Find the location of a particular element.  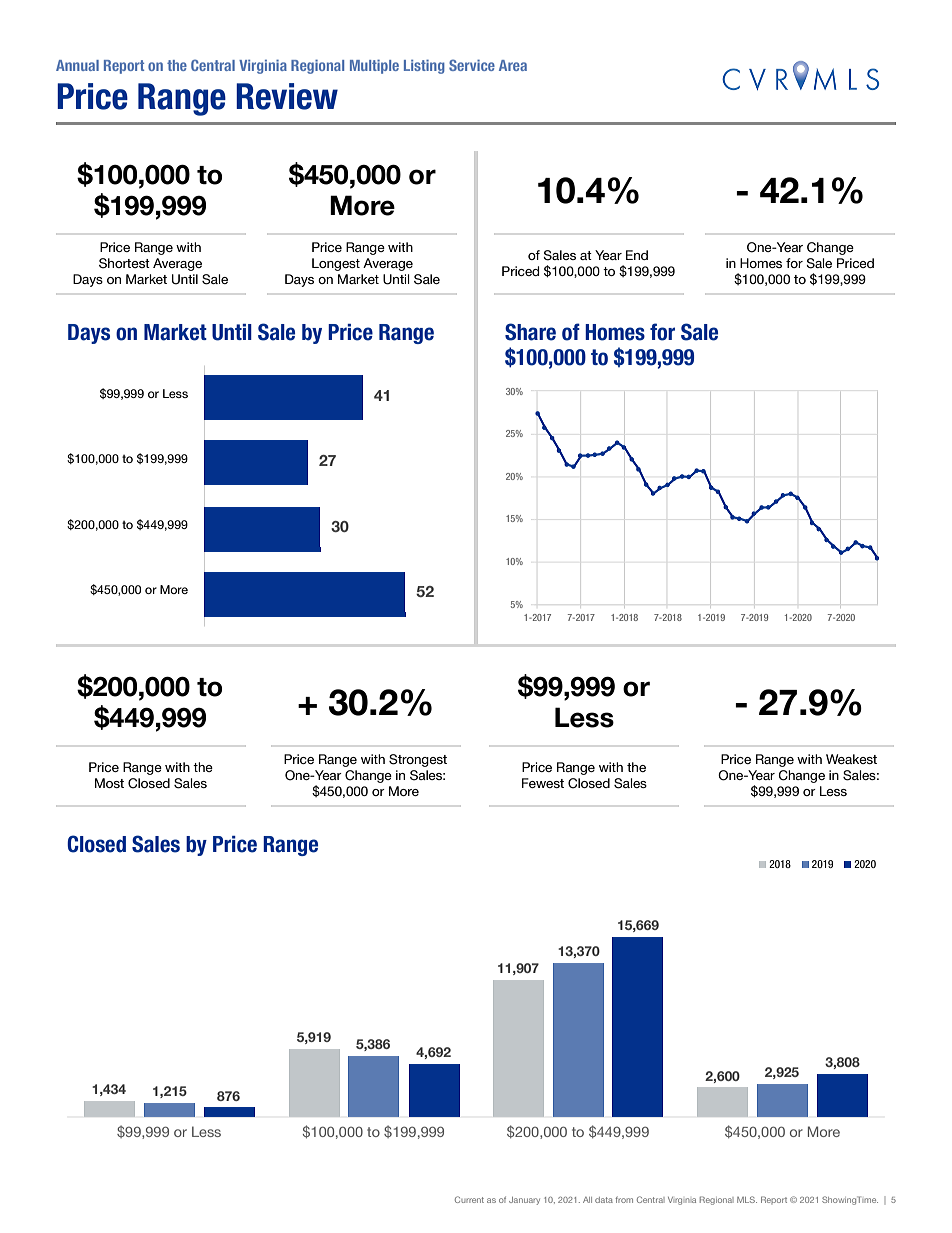

Current is located at coordinates (469, 1199).
